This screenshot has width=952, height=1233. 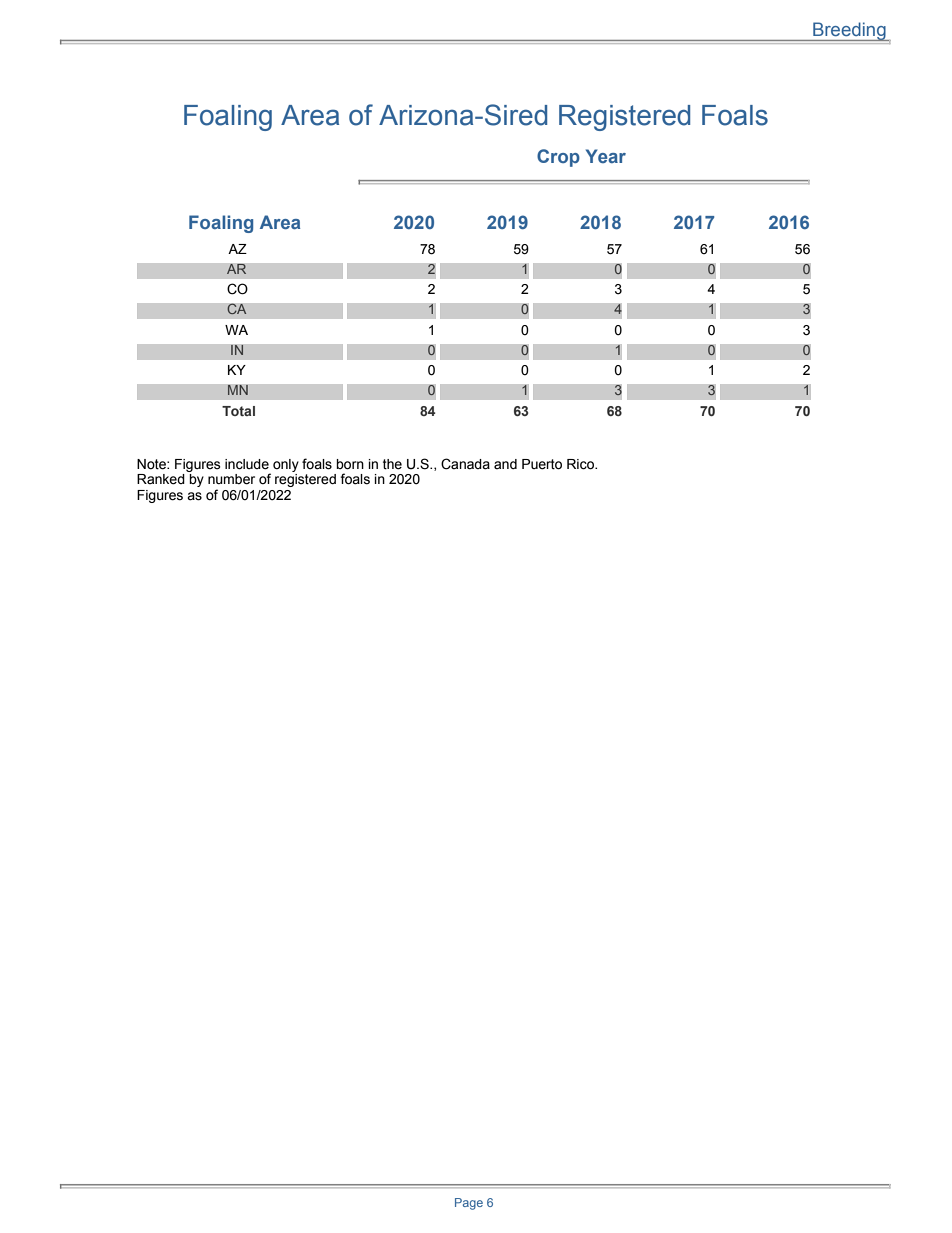 I want to click on and, so click(x=505, y=464).
